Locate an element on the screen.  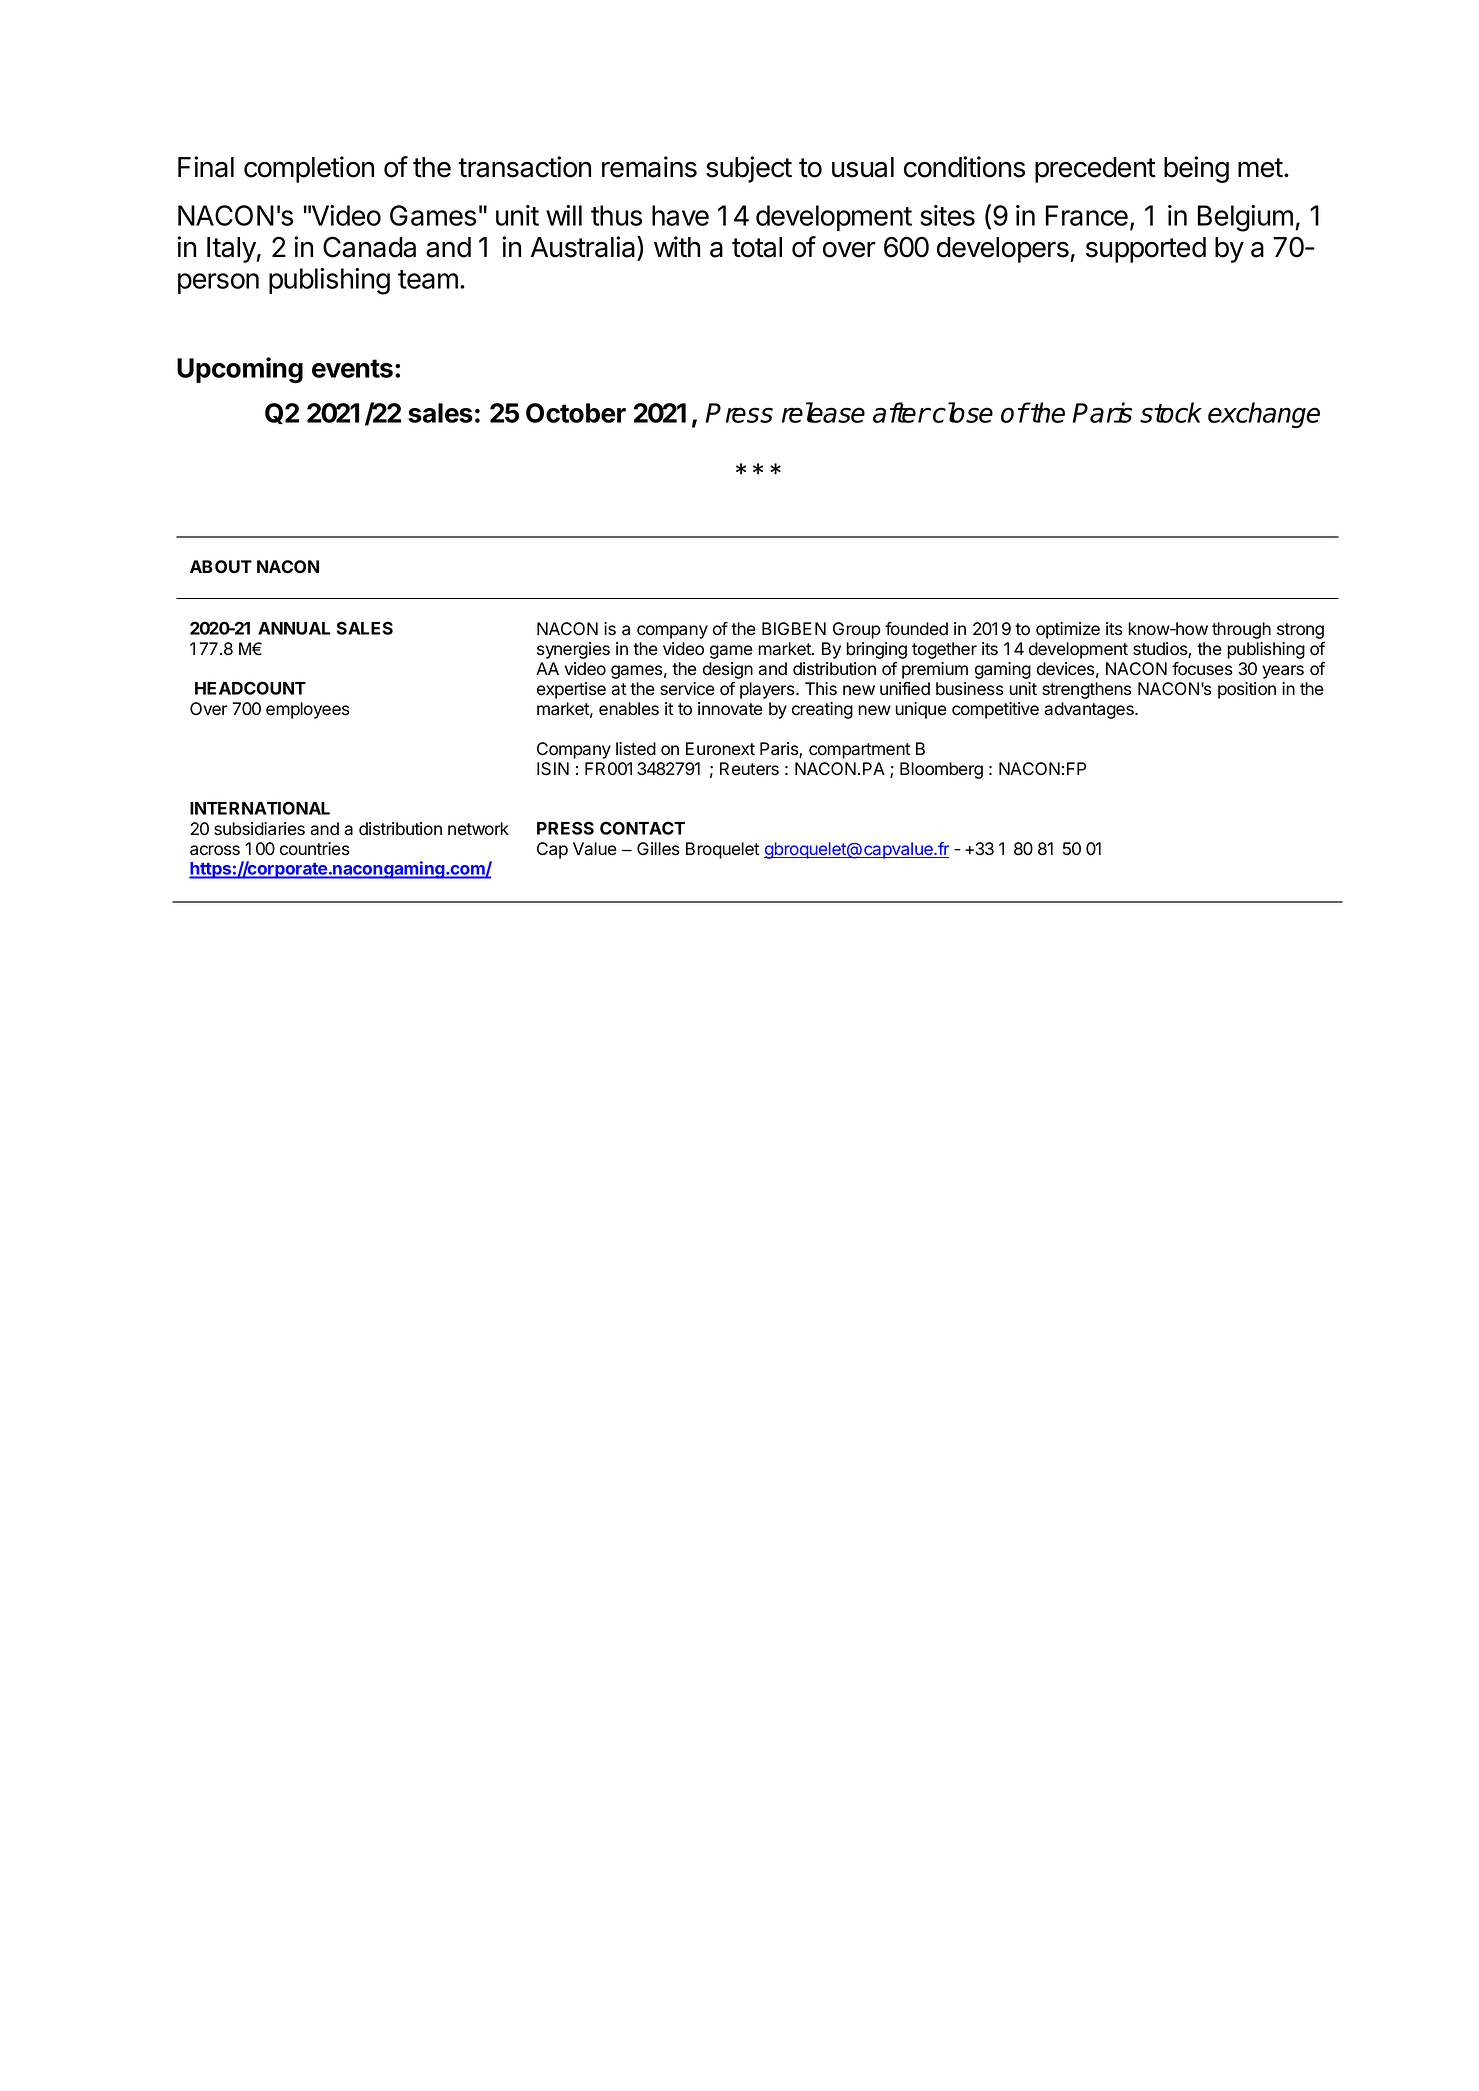
CONTACT is located at coordinates (642, 828).
